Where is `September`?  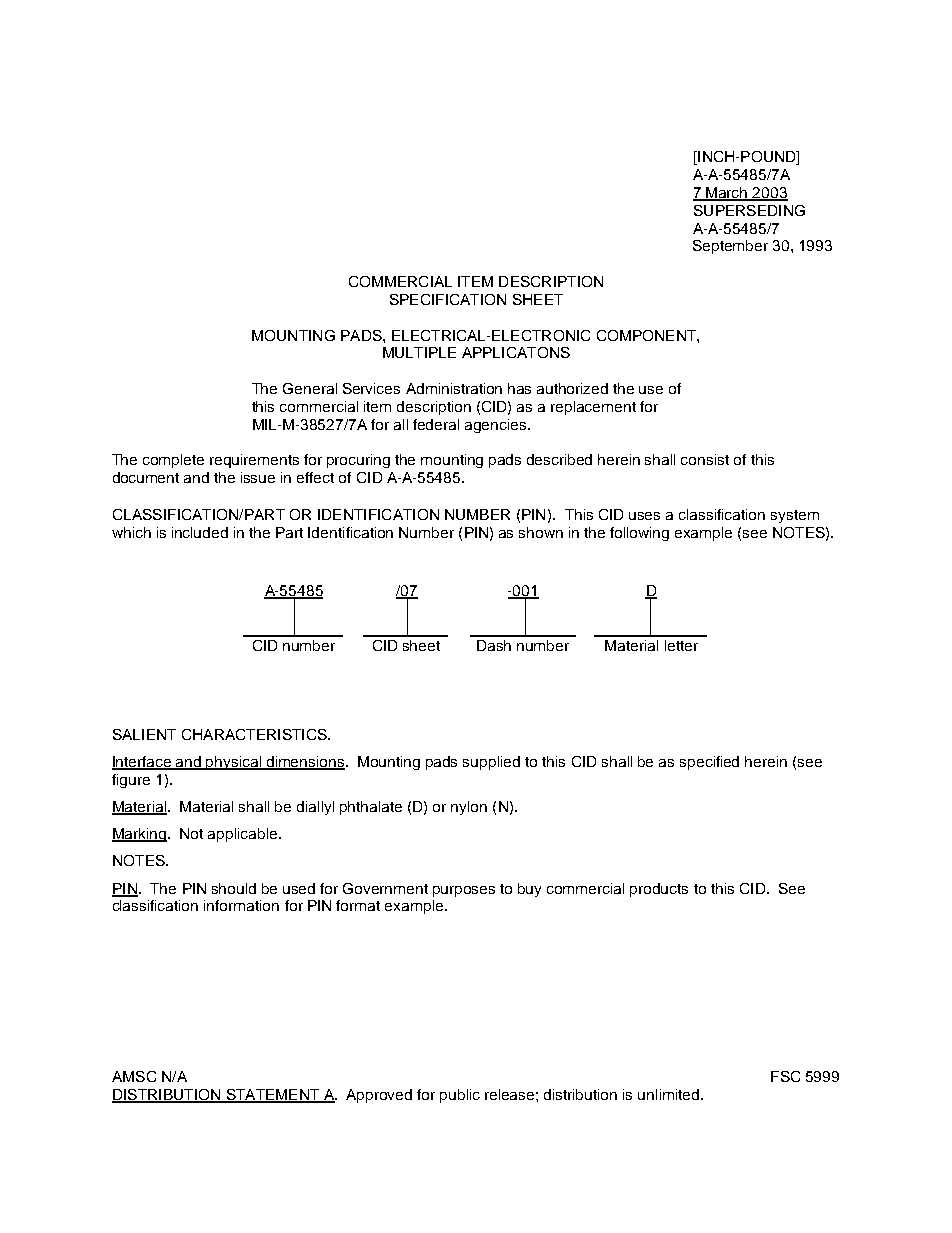
September is located at coordinates (730, 247).
